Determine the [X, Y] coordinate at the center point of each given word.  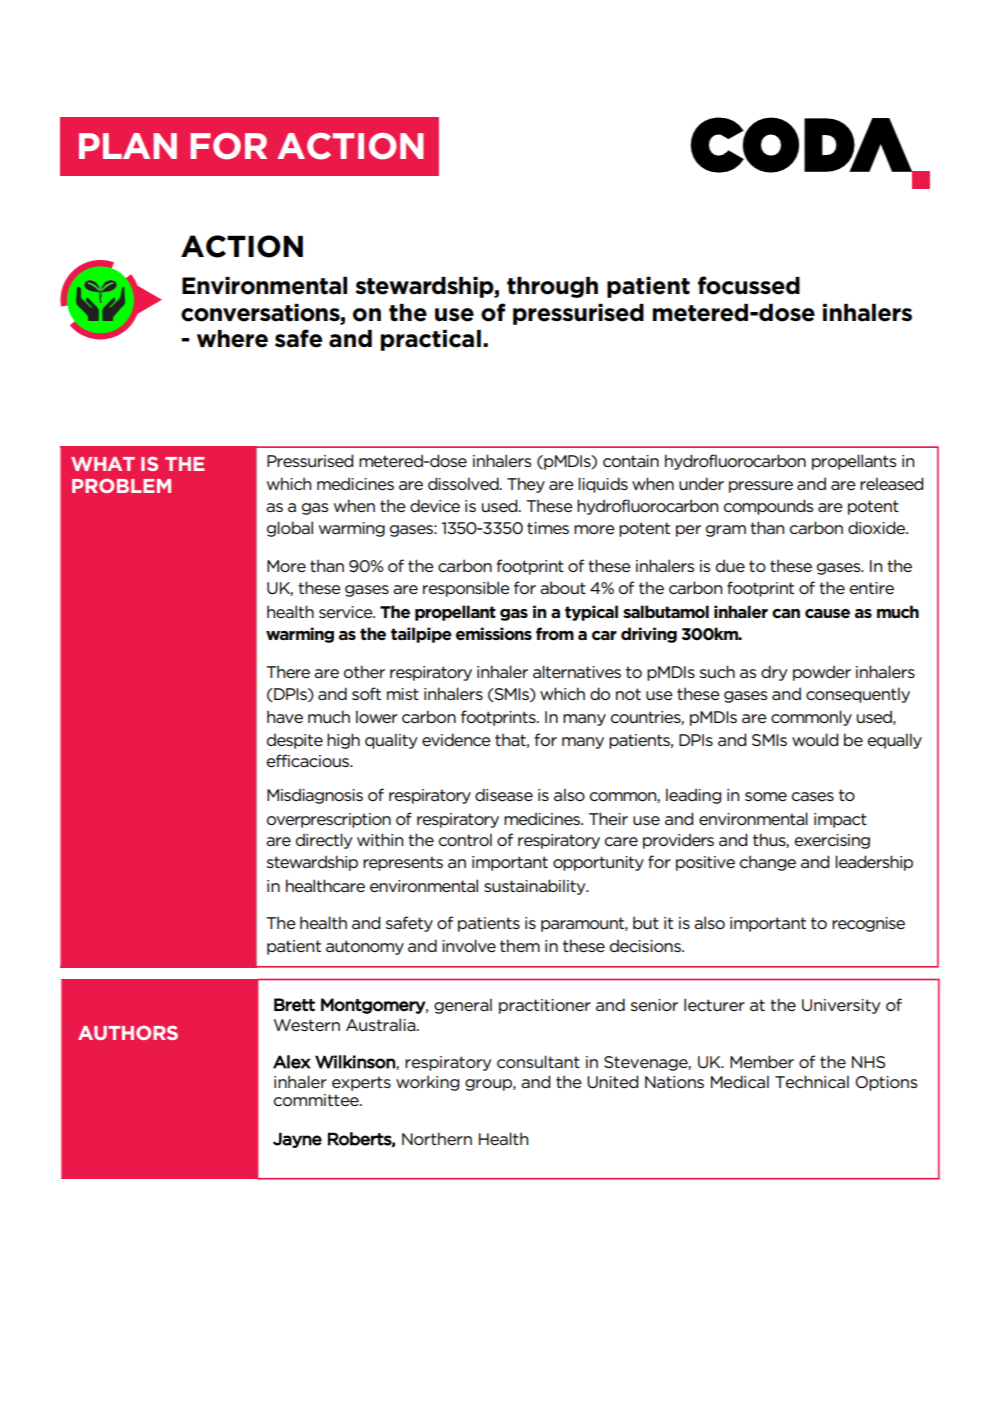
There [288, 671]
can [786, 614]
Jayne [297, 1140]
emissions [494, 634]
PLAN [128, 146]
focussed [749, 285]
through [552, 287]
